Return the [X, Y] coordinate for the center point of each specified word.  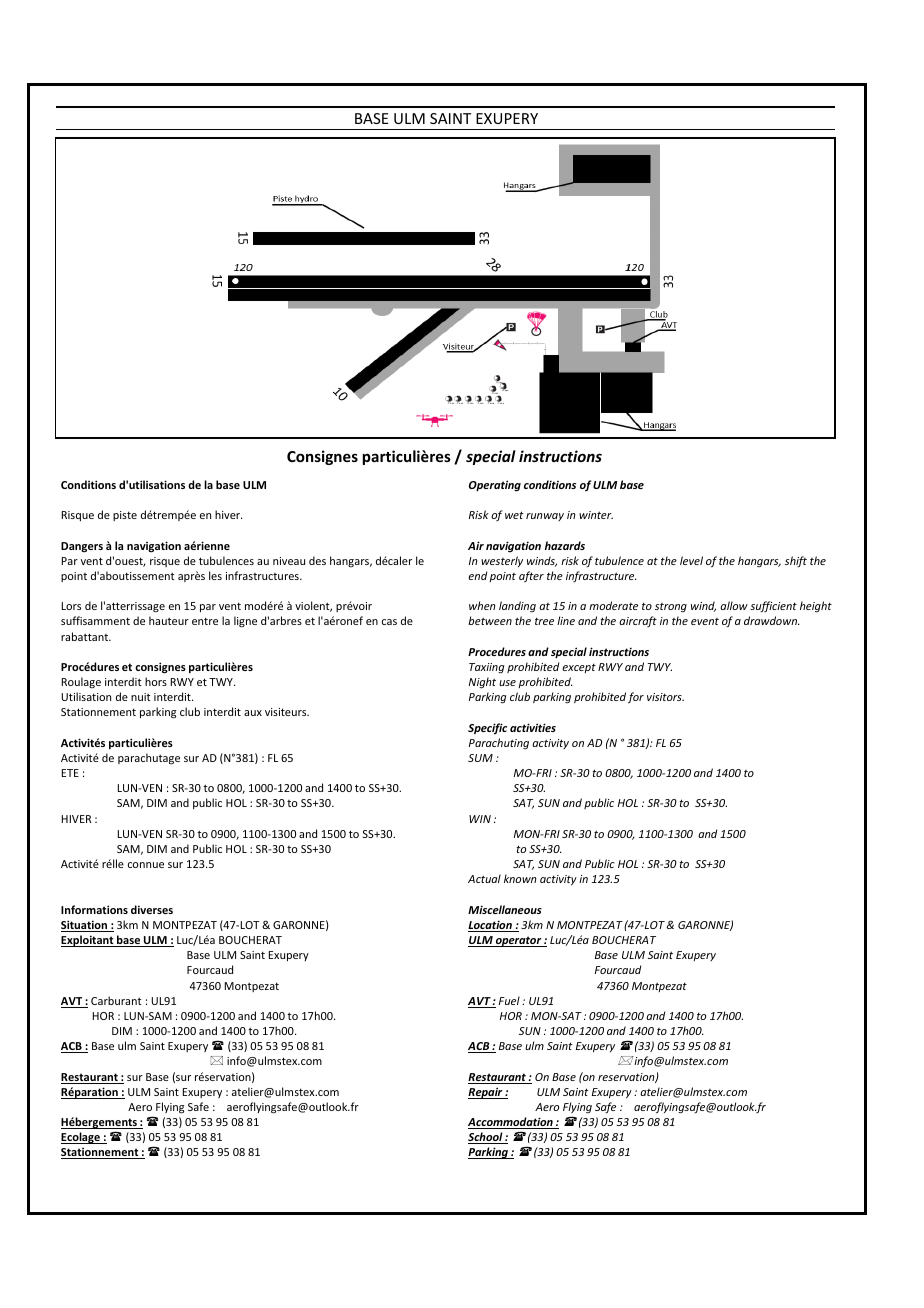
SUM [480, 758]
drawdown [771, 620]
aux [253, 713]
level [691, 560]
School [486, 1138]
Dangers [82, 547]
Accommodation [511, 1123]
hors [156, 681]
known [520, 878]
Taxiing [487, 668]
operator [519, 941]
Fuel [509, 1000]
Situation [85, 926]
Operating [495, 486]
